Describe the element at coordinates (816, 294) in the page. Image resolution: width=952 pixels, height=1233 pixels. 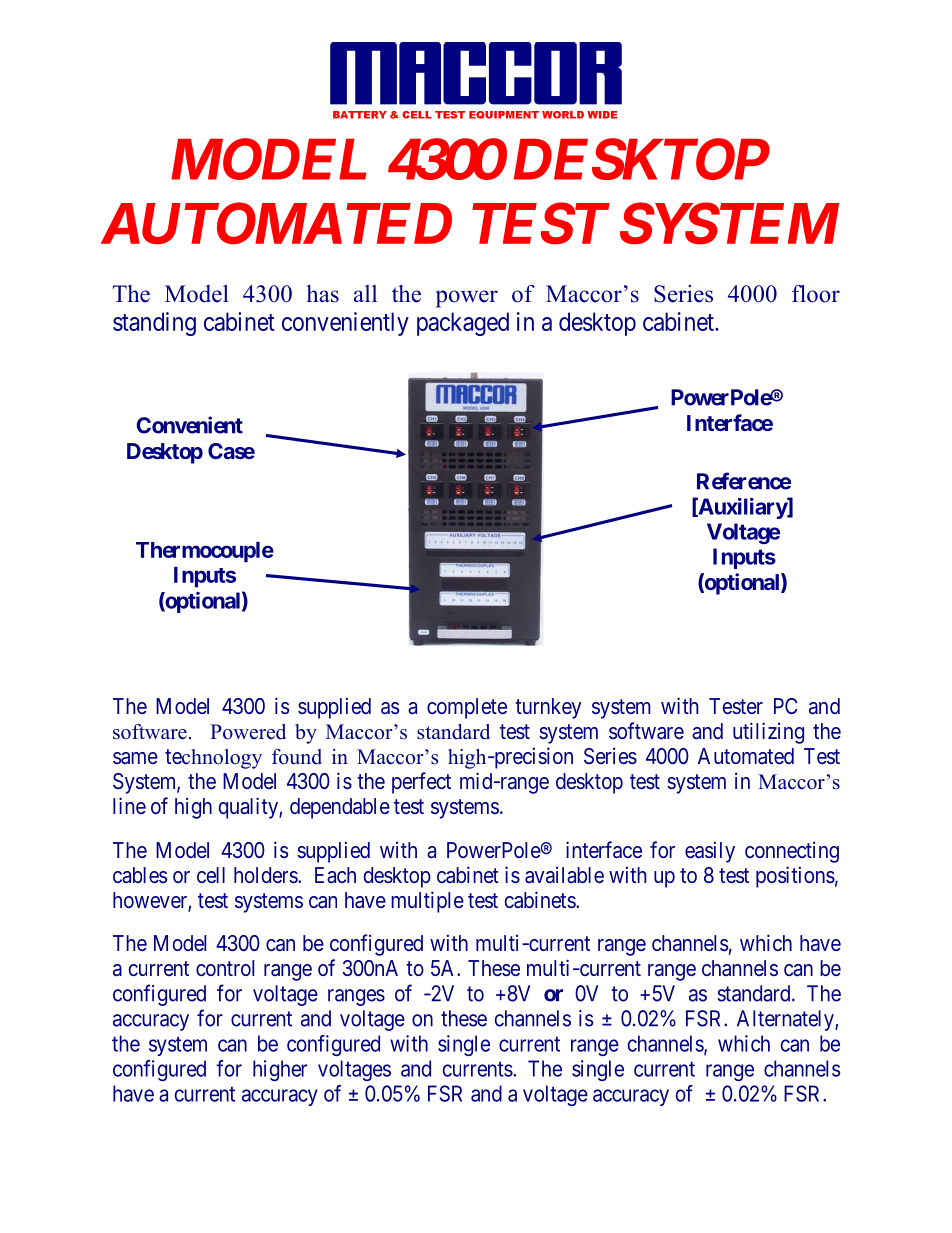
I see `floor` at that location.
